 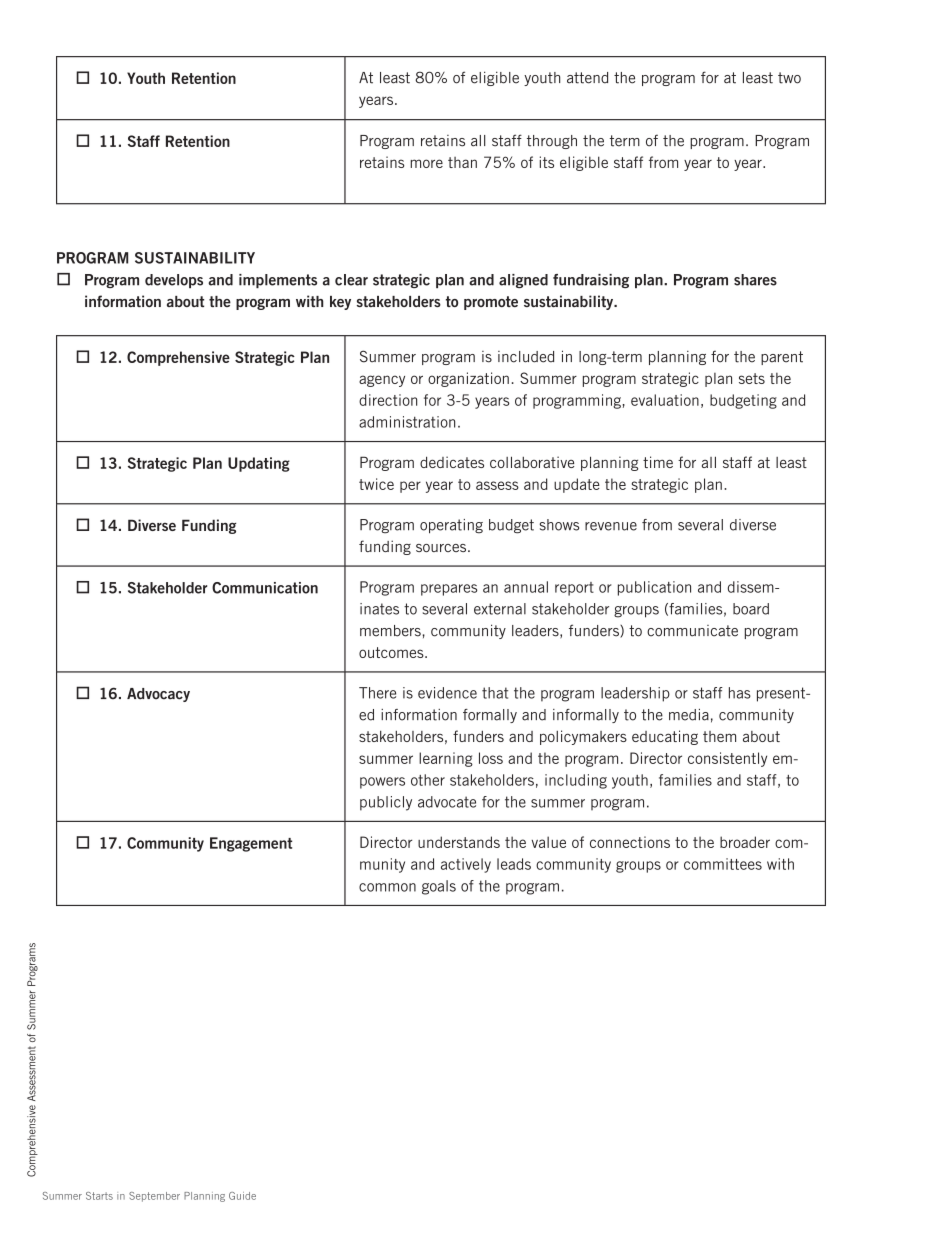 What do you see at coordinates (390, 631) in the document?
I see `members` at bounding box center [390, 631].
